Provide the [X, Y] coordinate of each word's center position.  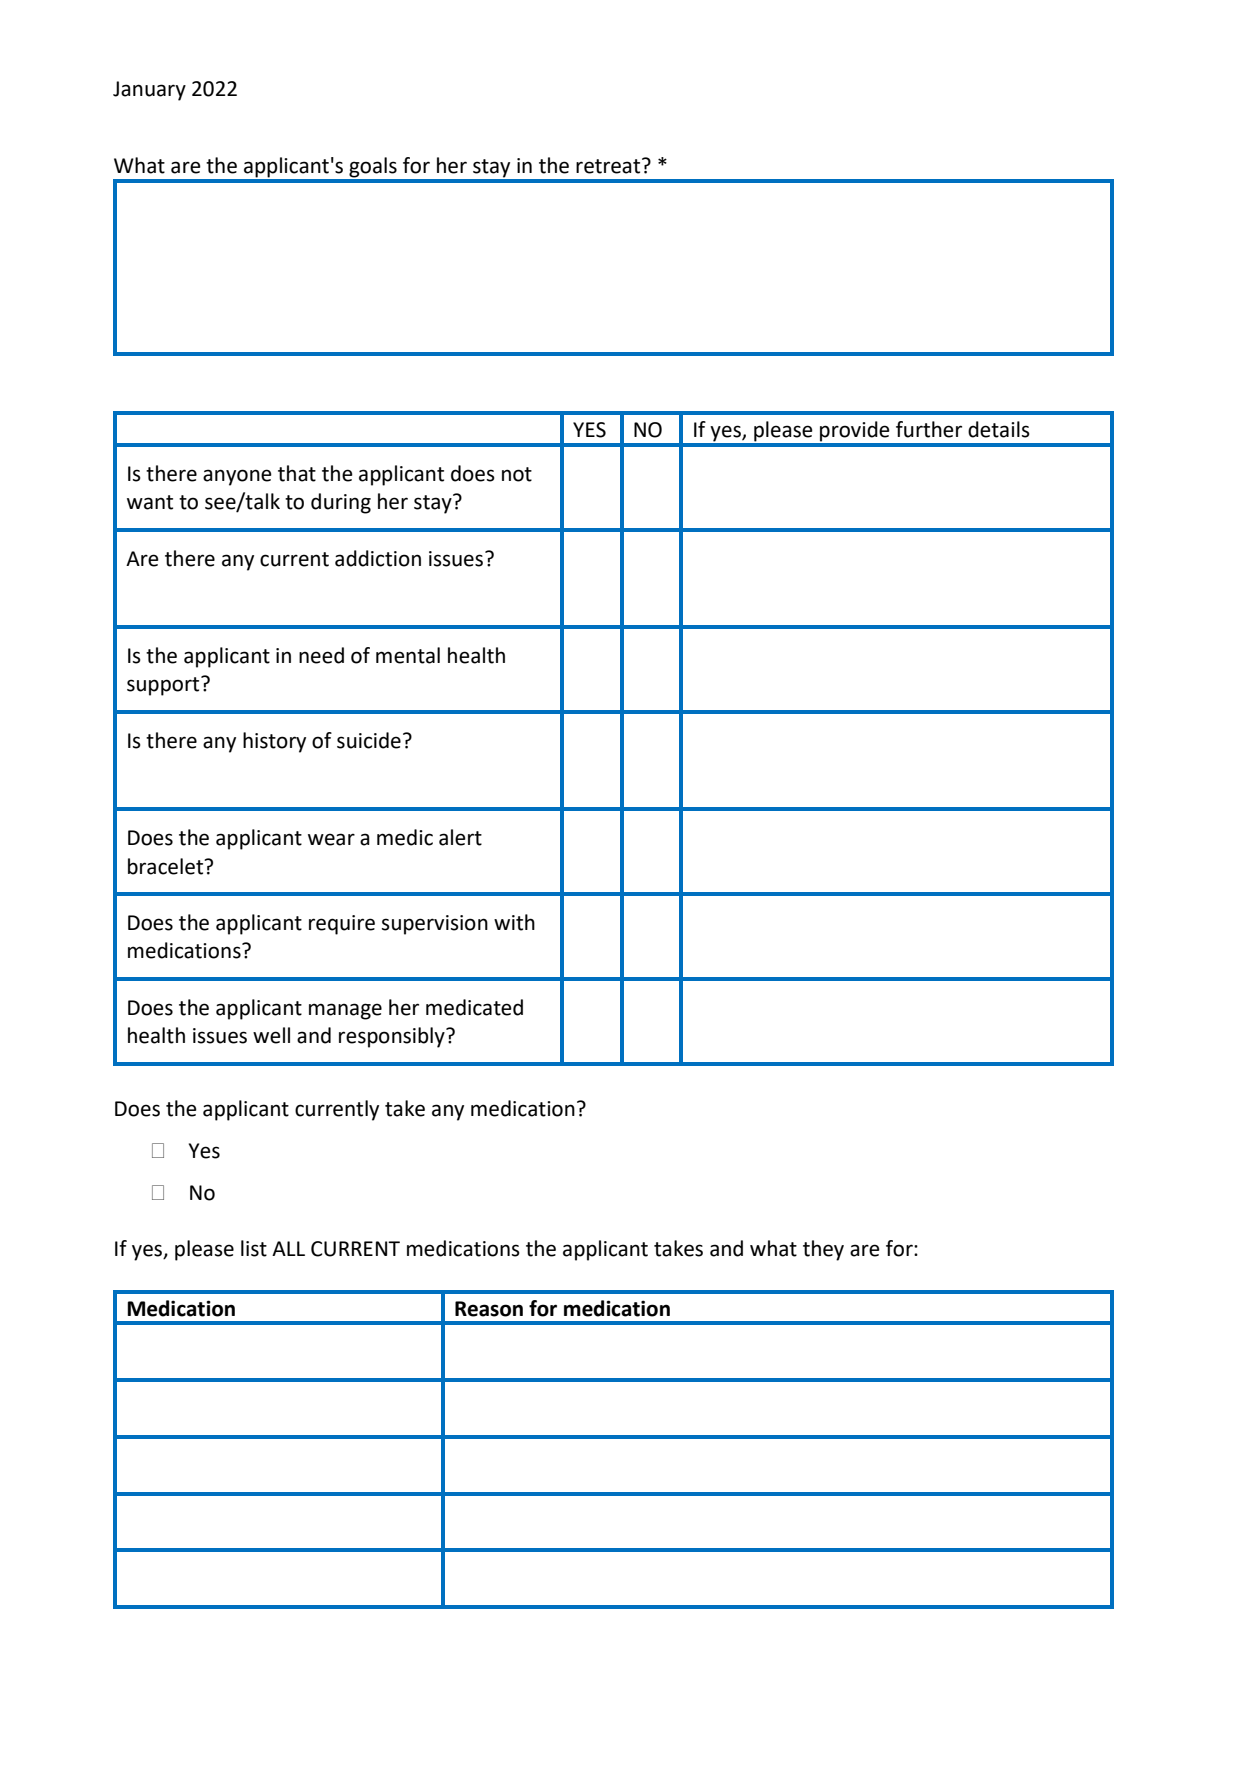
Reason [489, 1309]
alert [460, 837]
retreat [609, 166]
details [999, 429]
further [929, 429]
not [517, 474]
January [149, 91]
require [342, 925]
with [514, 922]
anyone [237, 477]
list [254, 1248]
